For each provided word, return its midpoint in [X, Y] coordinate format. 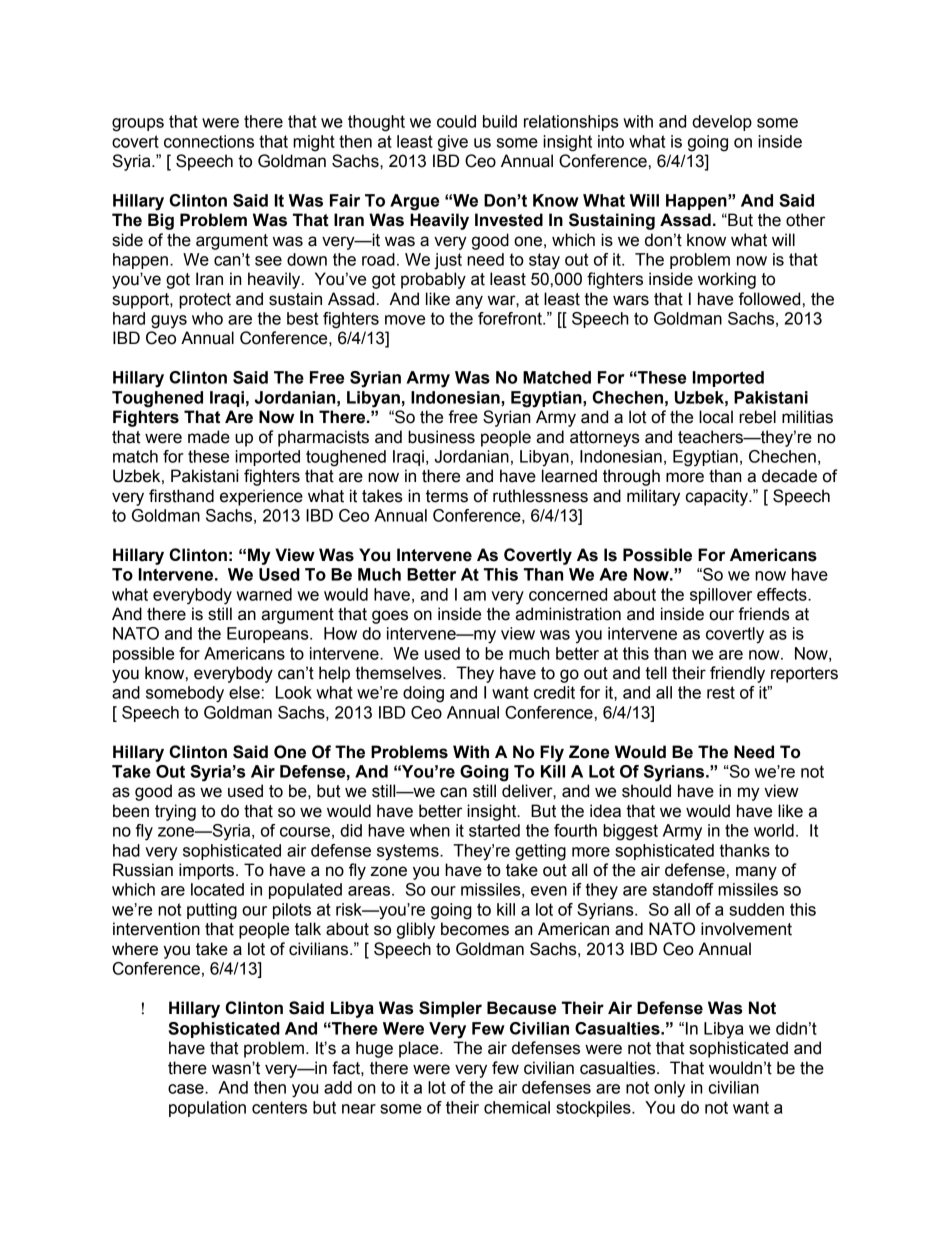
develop [722, 123]
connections [209, 141]
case [187, 1089]
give [453, 143]
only [669, 1089]
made [209, 437]
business [441, 437]
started [494, 830]
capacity [718, 497]
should [646, 791]
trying [175, 812]
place [420, 1049]
